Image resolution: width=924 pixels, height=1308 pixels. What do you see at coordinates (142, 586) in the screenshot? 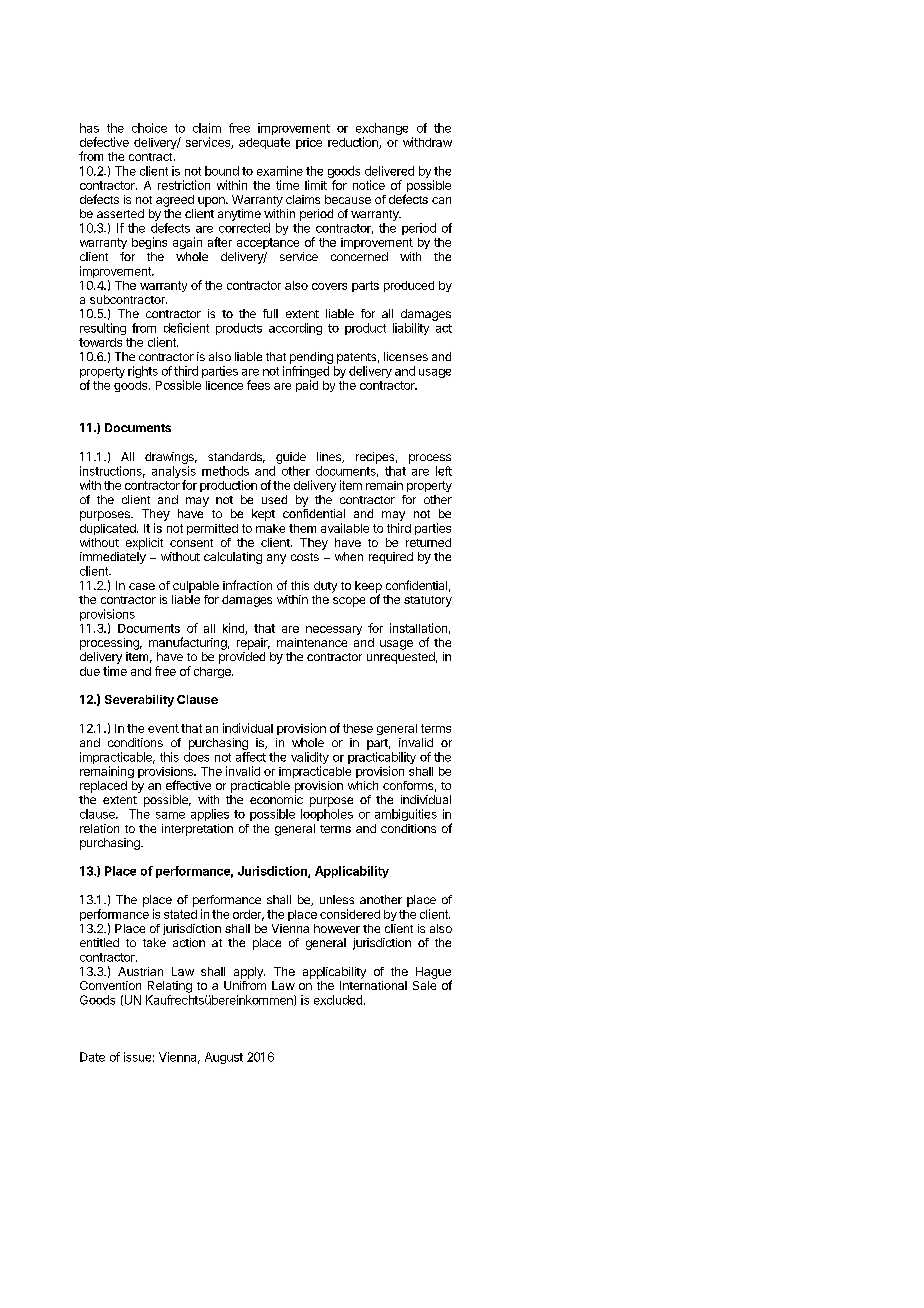
I see `case` at bounding box center [142, 586].
